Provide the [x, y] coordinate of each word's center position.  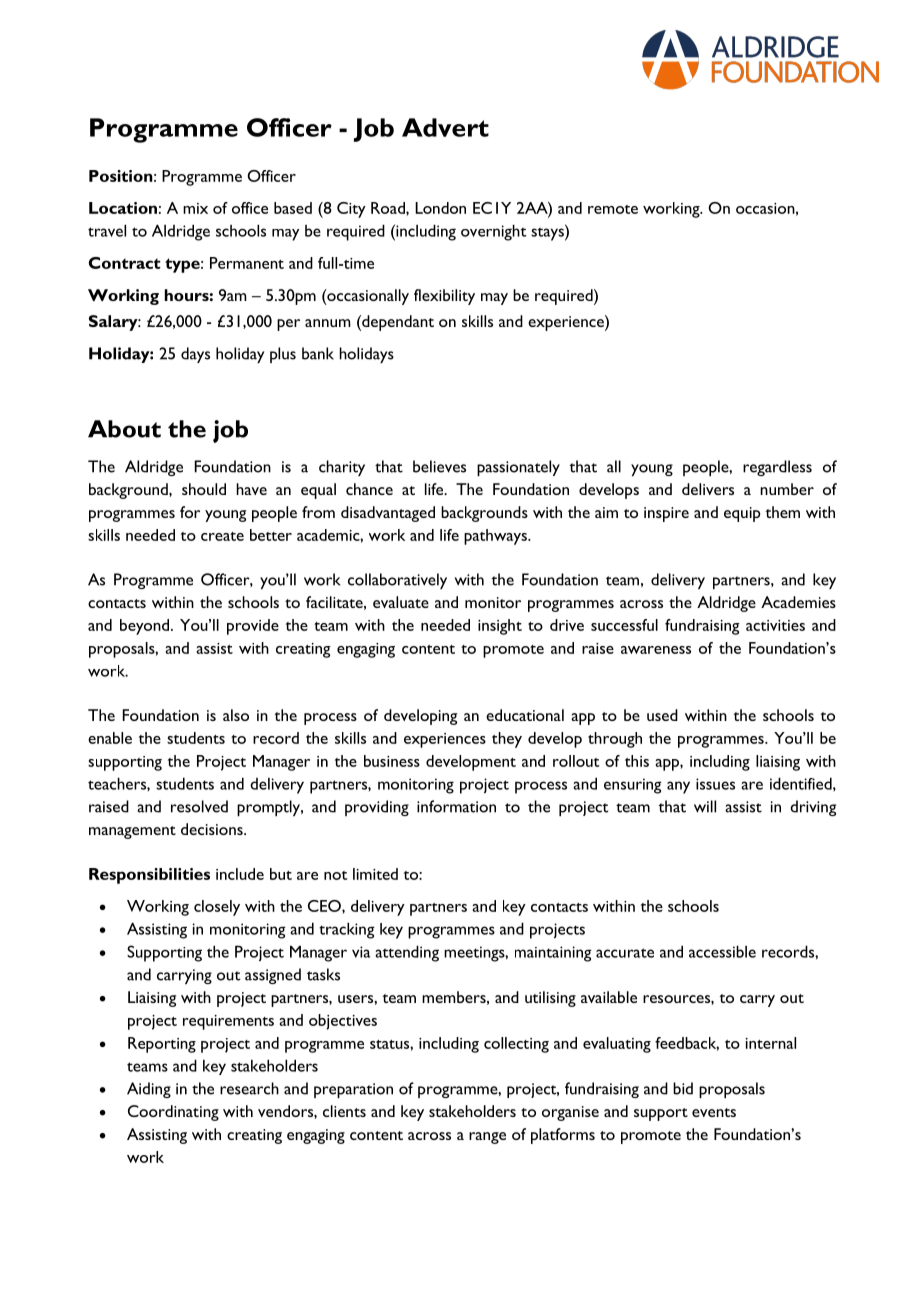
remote [613, 209]
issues [715, 784]
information [456, 806]
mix [195, 208]
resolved [199, 806]
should [204, 489]
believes [439, 466]
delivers [708, 489]
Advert [445, 127]
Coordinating [173, 1113]
